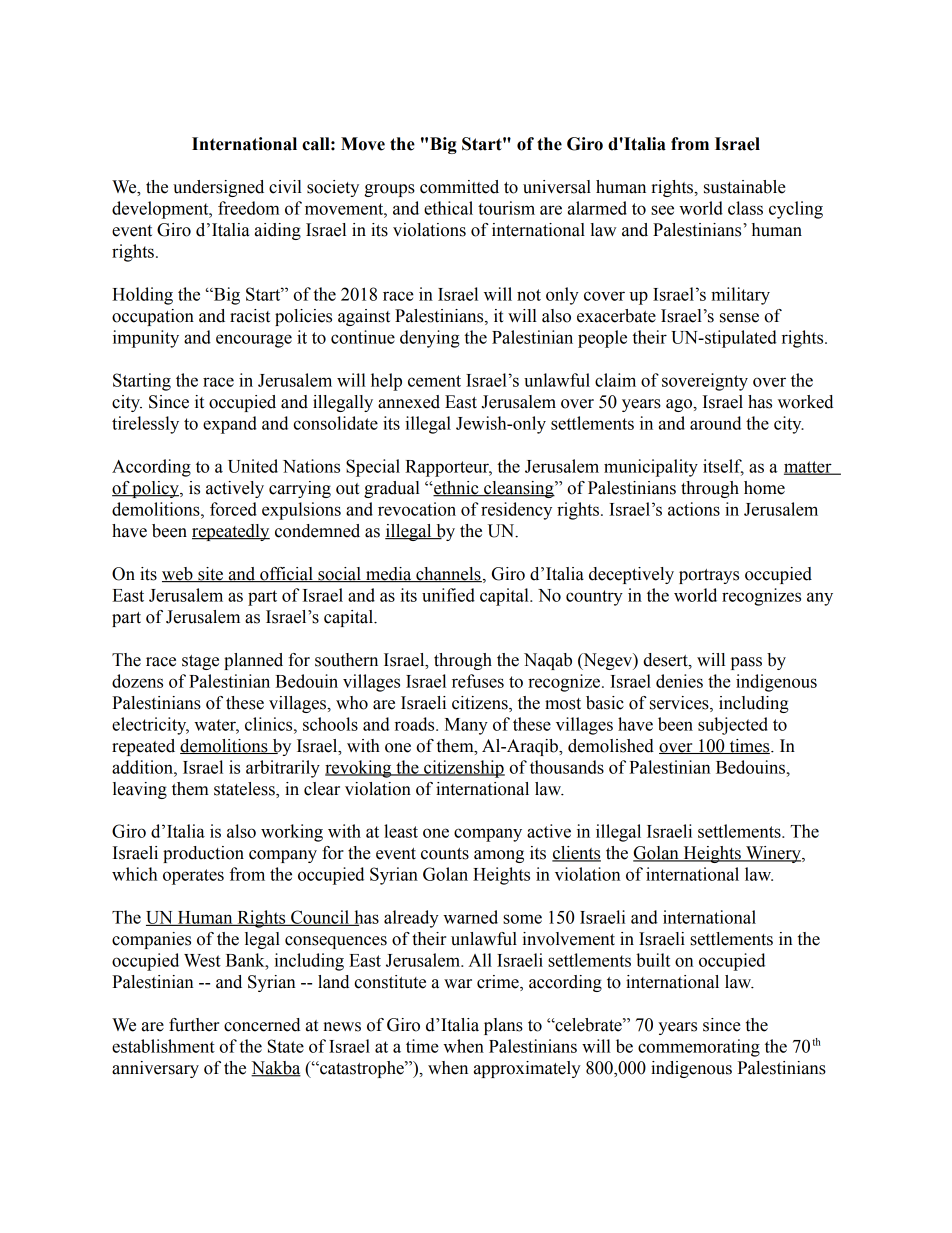 Image resolution: width=952 pixels, height=1233 pixels. I want to click on around, so click(715, 423).
